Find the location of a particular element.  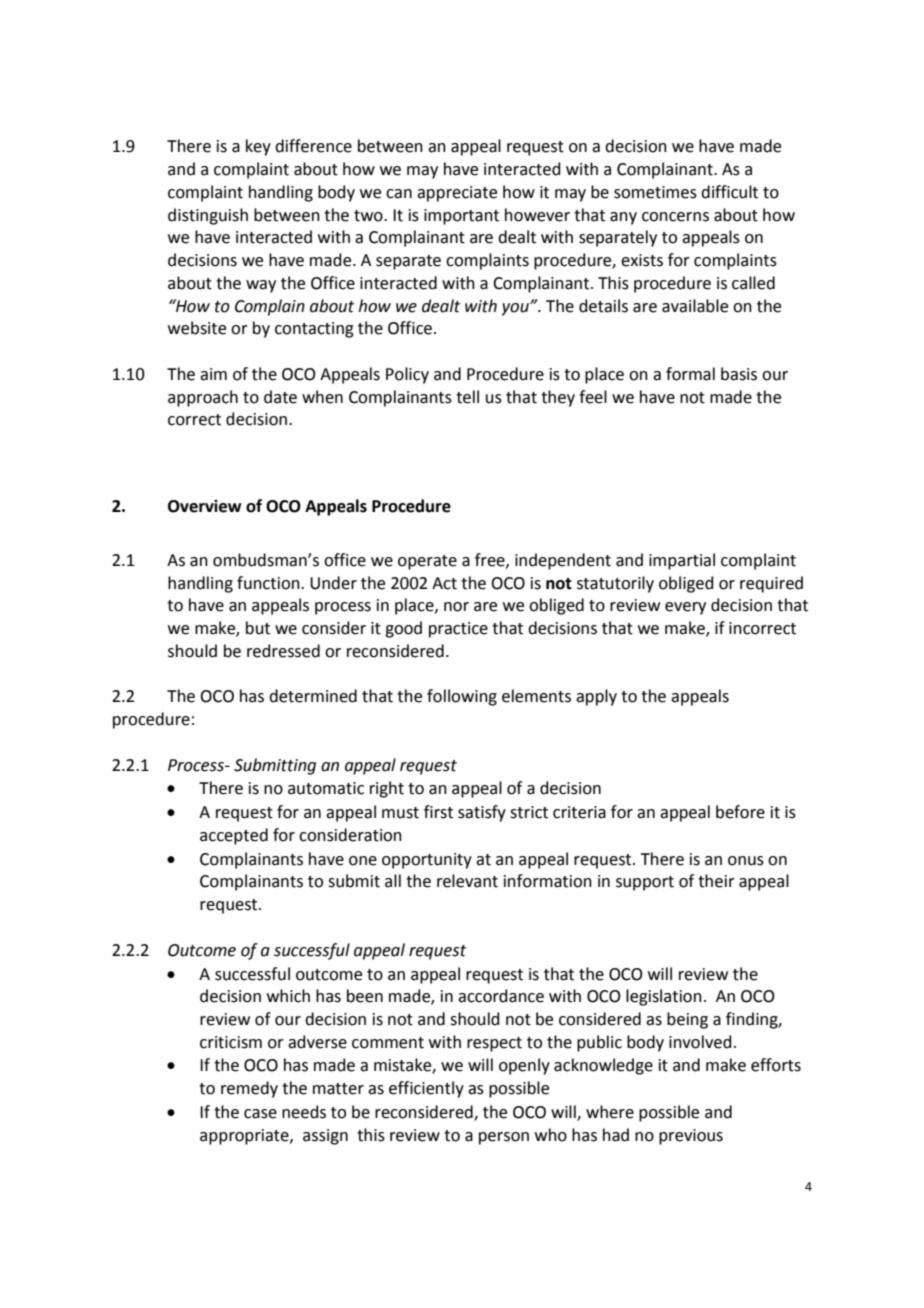

previous is located at coordinates (691, 1137).
